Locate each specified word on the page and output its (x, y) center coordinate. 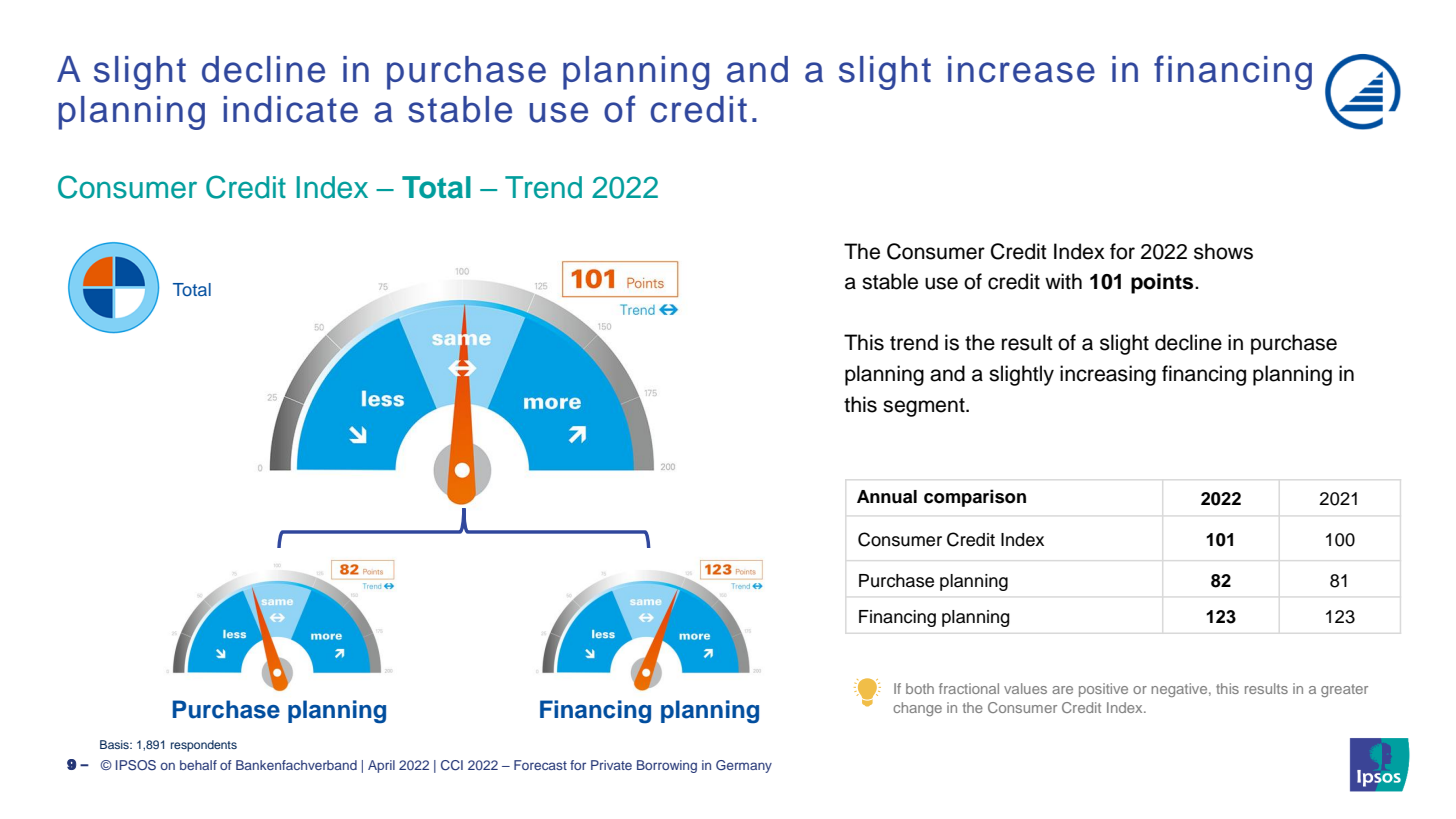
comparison (975, 498)
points (1163, 283)
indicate (290, 109)
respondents (204, 746)
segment (925, 407)
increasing (1108, 375)
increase (1021, 69)
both (920, 688)
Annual (887, 497)
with (1063, 281)
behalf (198, 765)
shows (1223, 251)
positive (1103, 690)
